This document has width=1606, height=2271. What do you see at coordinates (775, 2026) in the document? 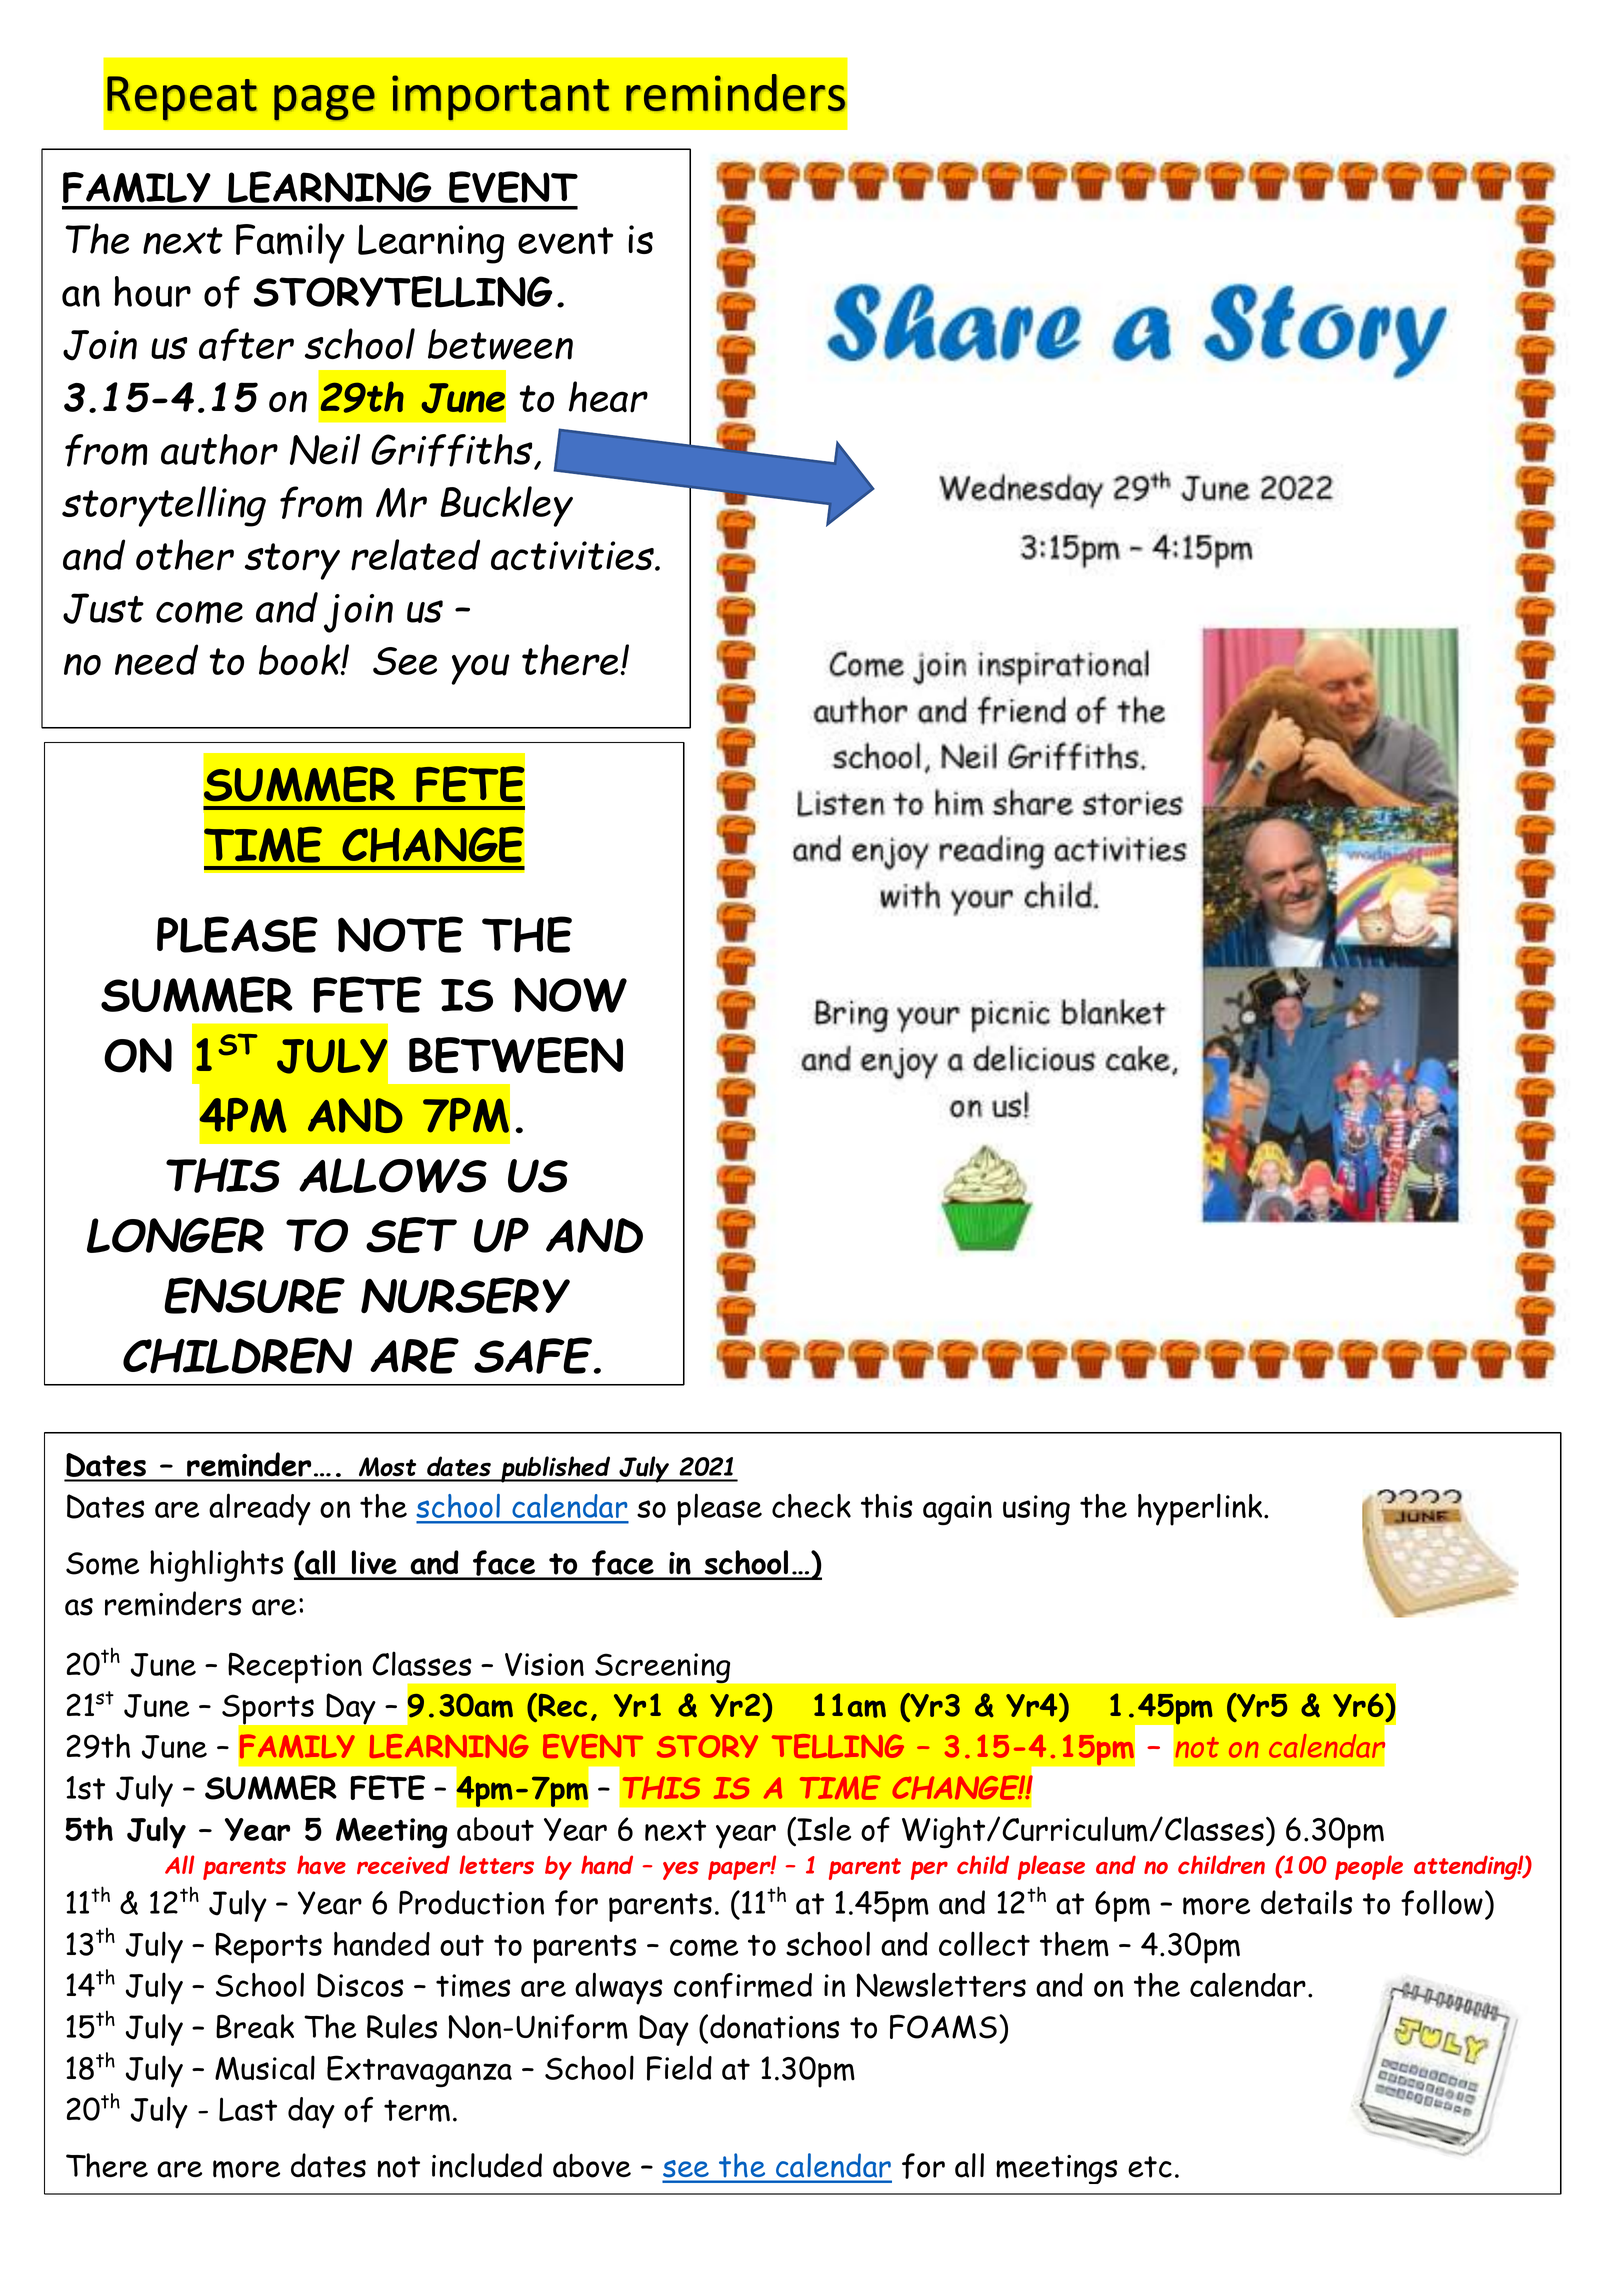
I see `donations` at bounding box center [775, 2026].
